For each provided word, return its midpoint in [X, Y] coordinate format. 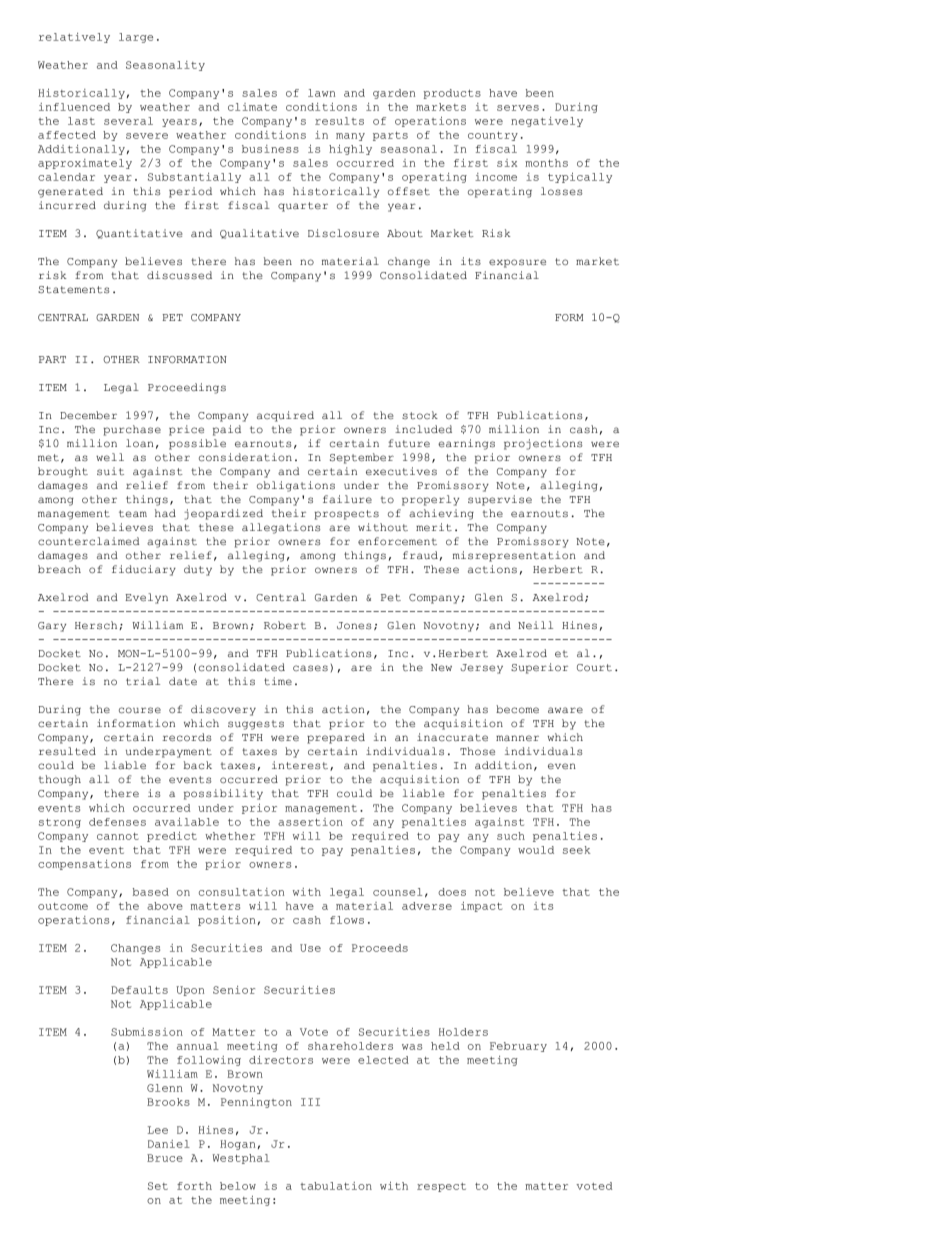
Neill [535, 625]
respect [441, 1187]
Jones [354, 625]
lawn [321, 93]
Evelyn [146, 598]
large [136, 38]
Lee [158, 1130]
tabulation [336, 1186]
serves [518, 108]
